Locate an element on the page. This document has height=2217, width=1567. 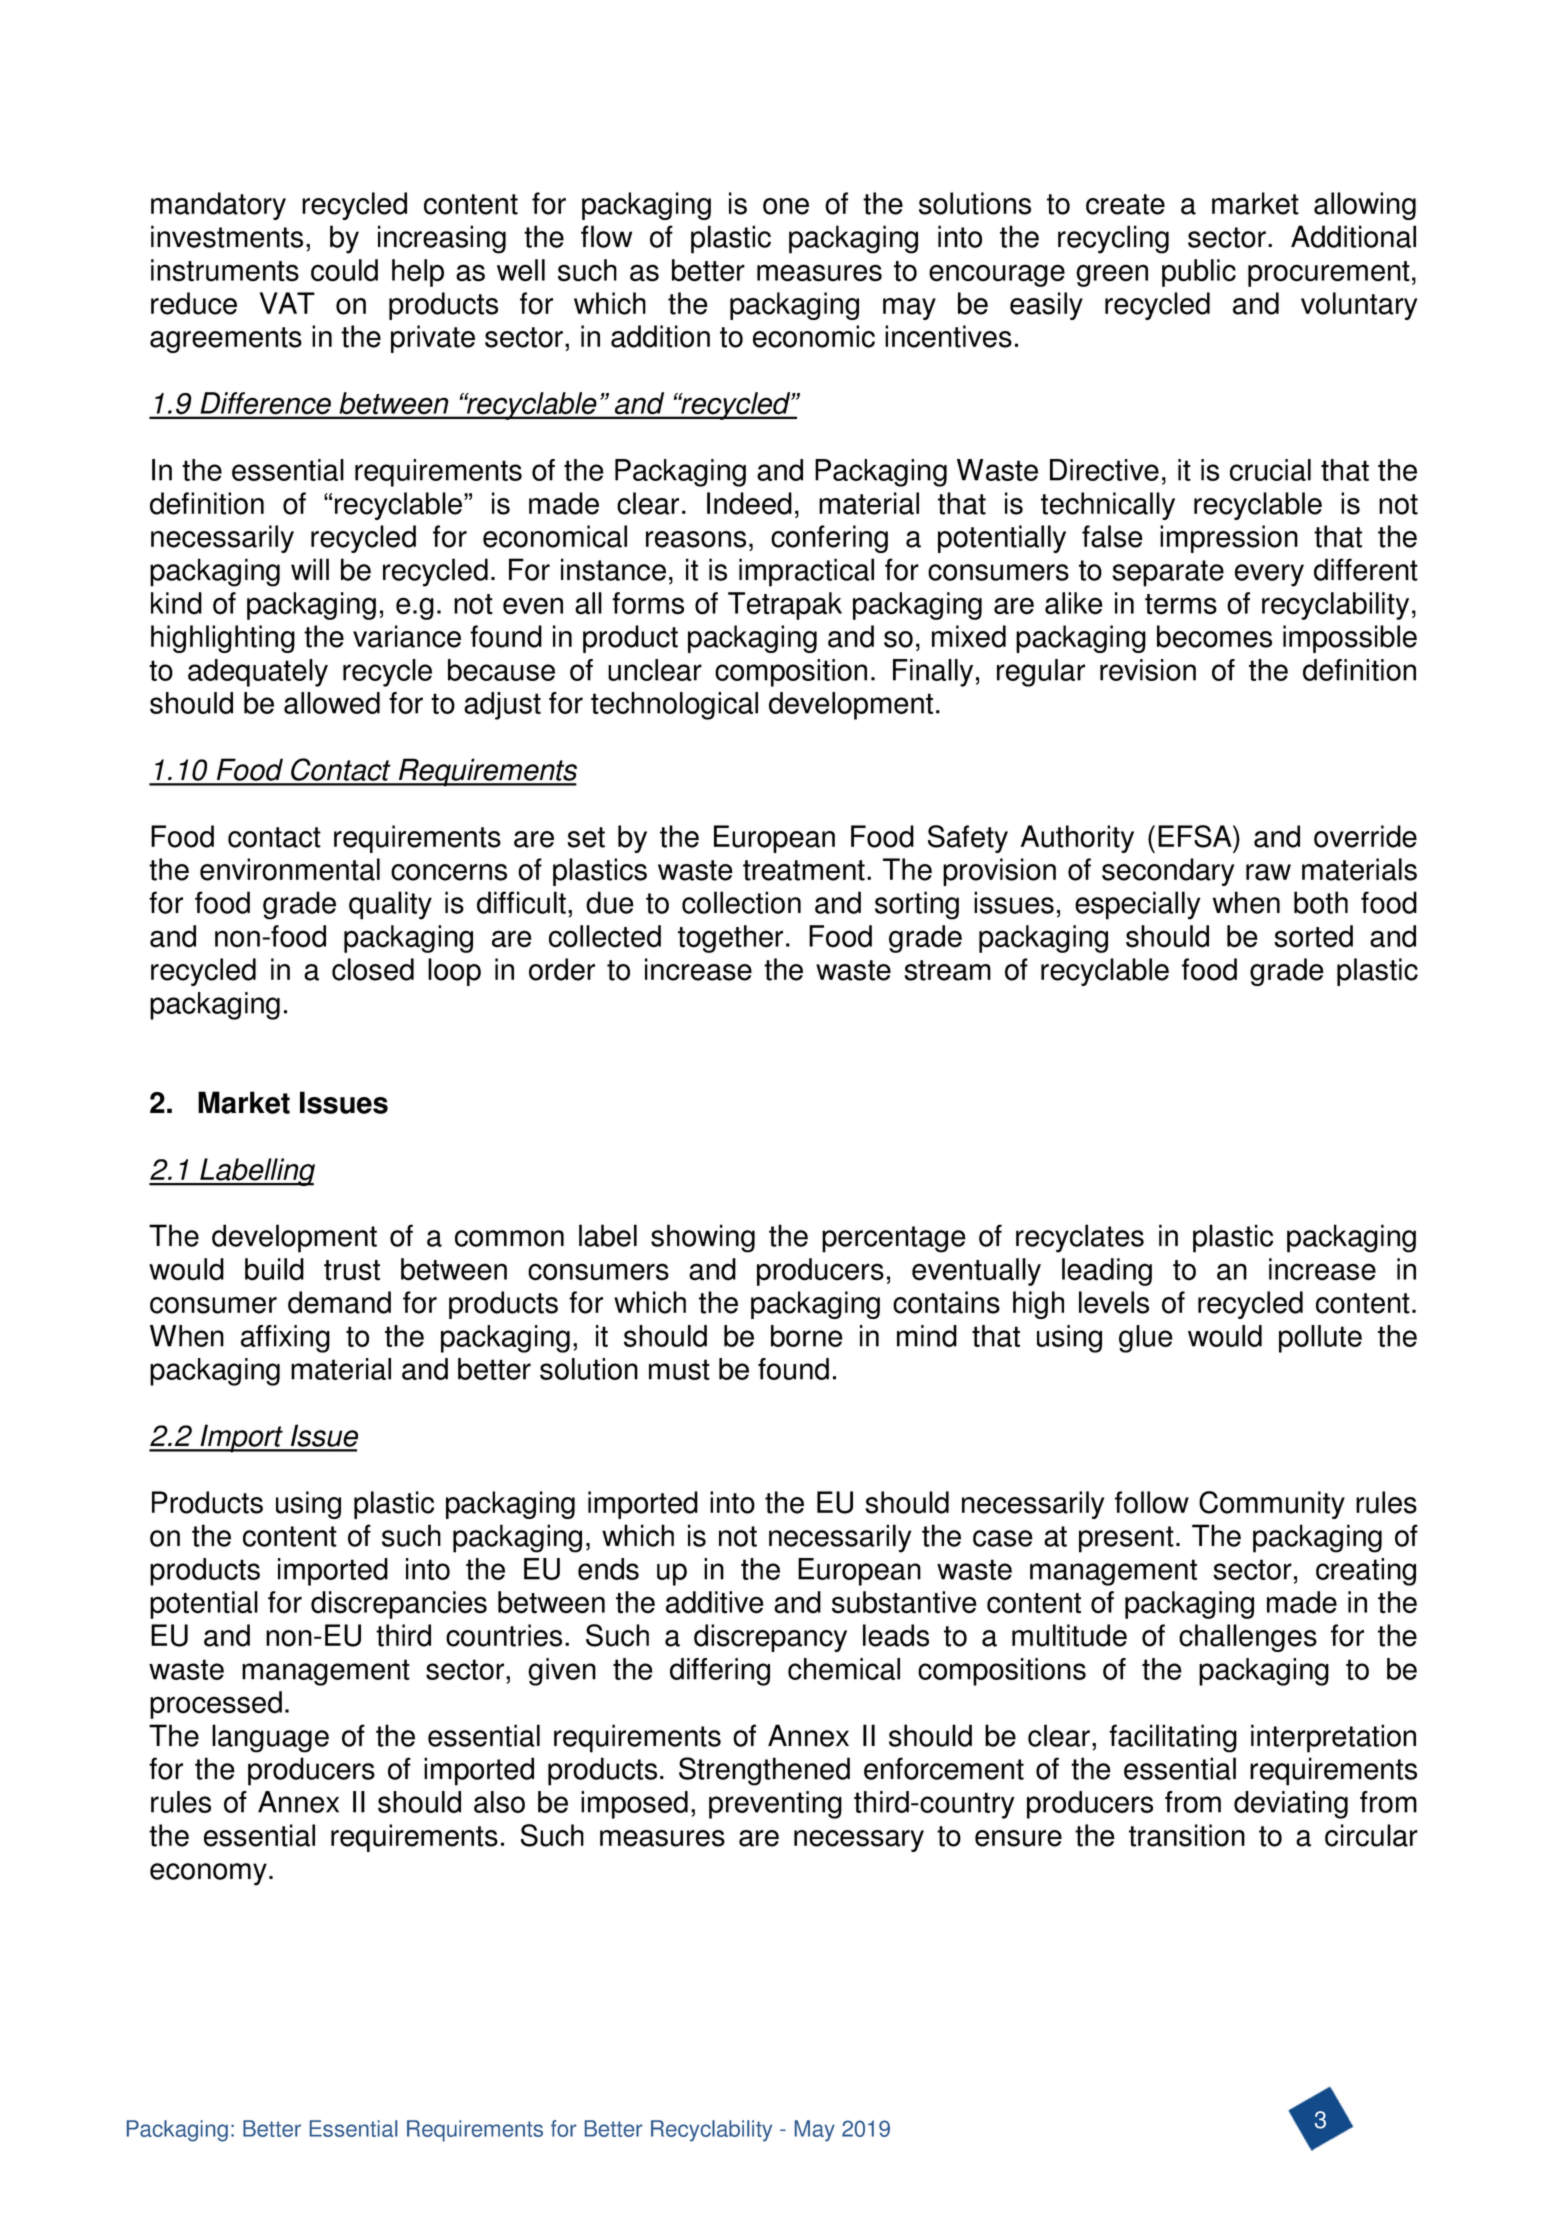
glue is located at coordinates (1146, 1339).
